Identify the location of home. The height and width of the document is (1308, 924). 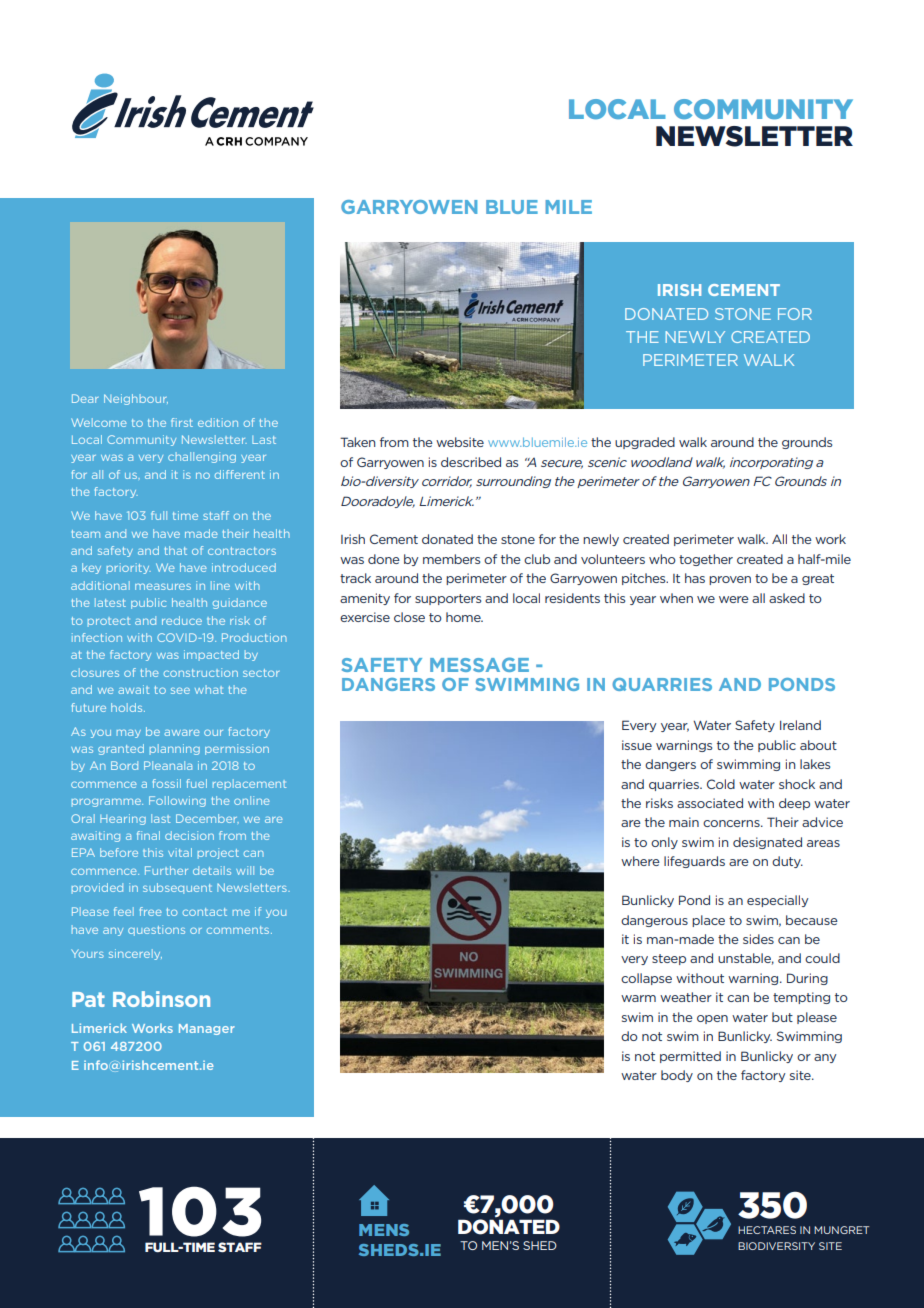
(464, 617).
